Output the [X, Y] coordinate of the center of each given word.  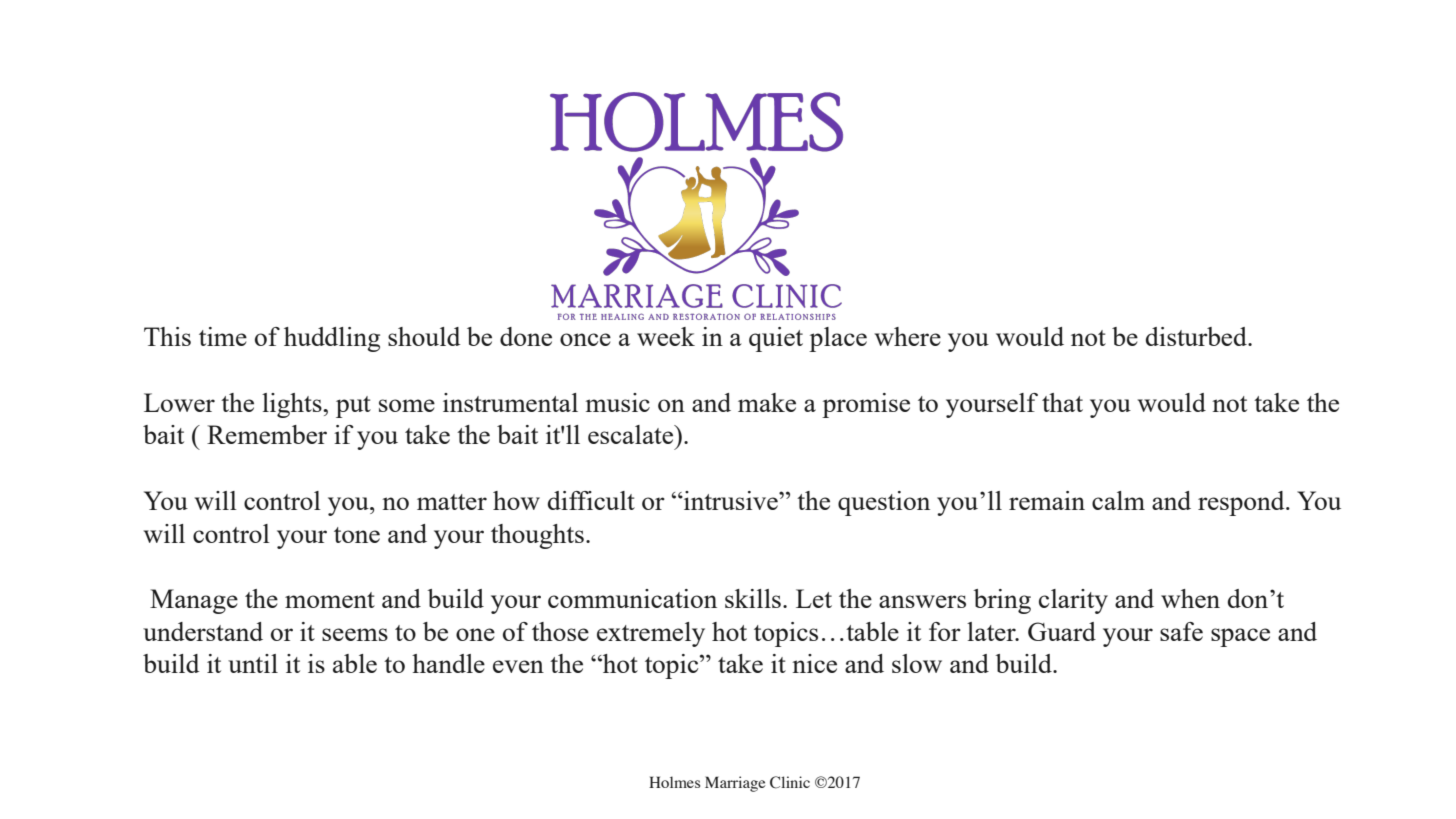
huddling [332, 339]
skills [753, 598]
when [1190, 598]
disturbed [1197, 336]
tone [357, 535]
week [666, 336]
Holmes [674, 782]
